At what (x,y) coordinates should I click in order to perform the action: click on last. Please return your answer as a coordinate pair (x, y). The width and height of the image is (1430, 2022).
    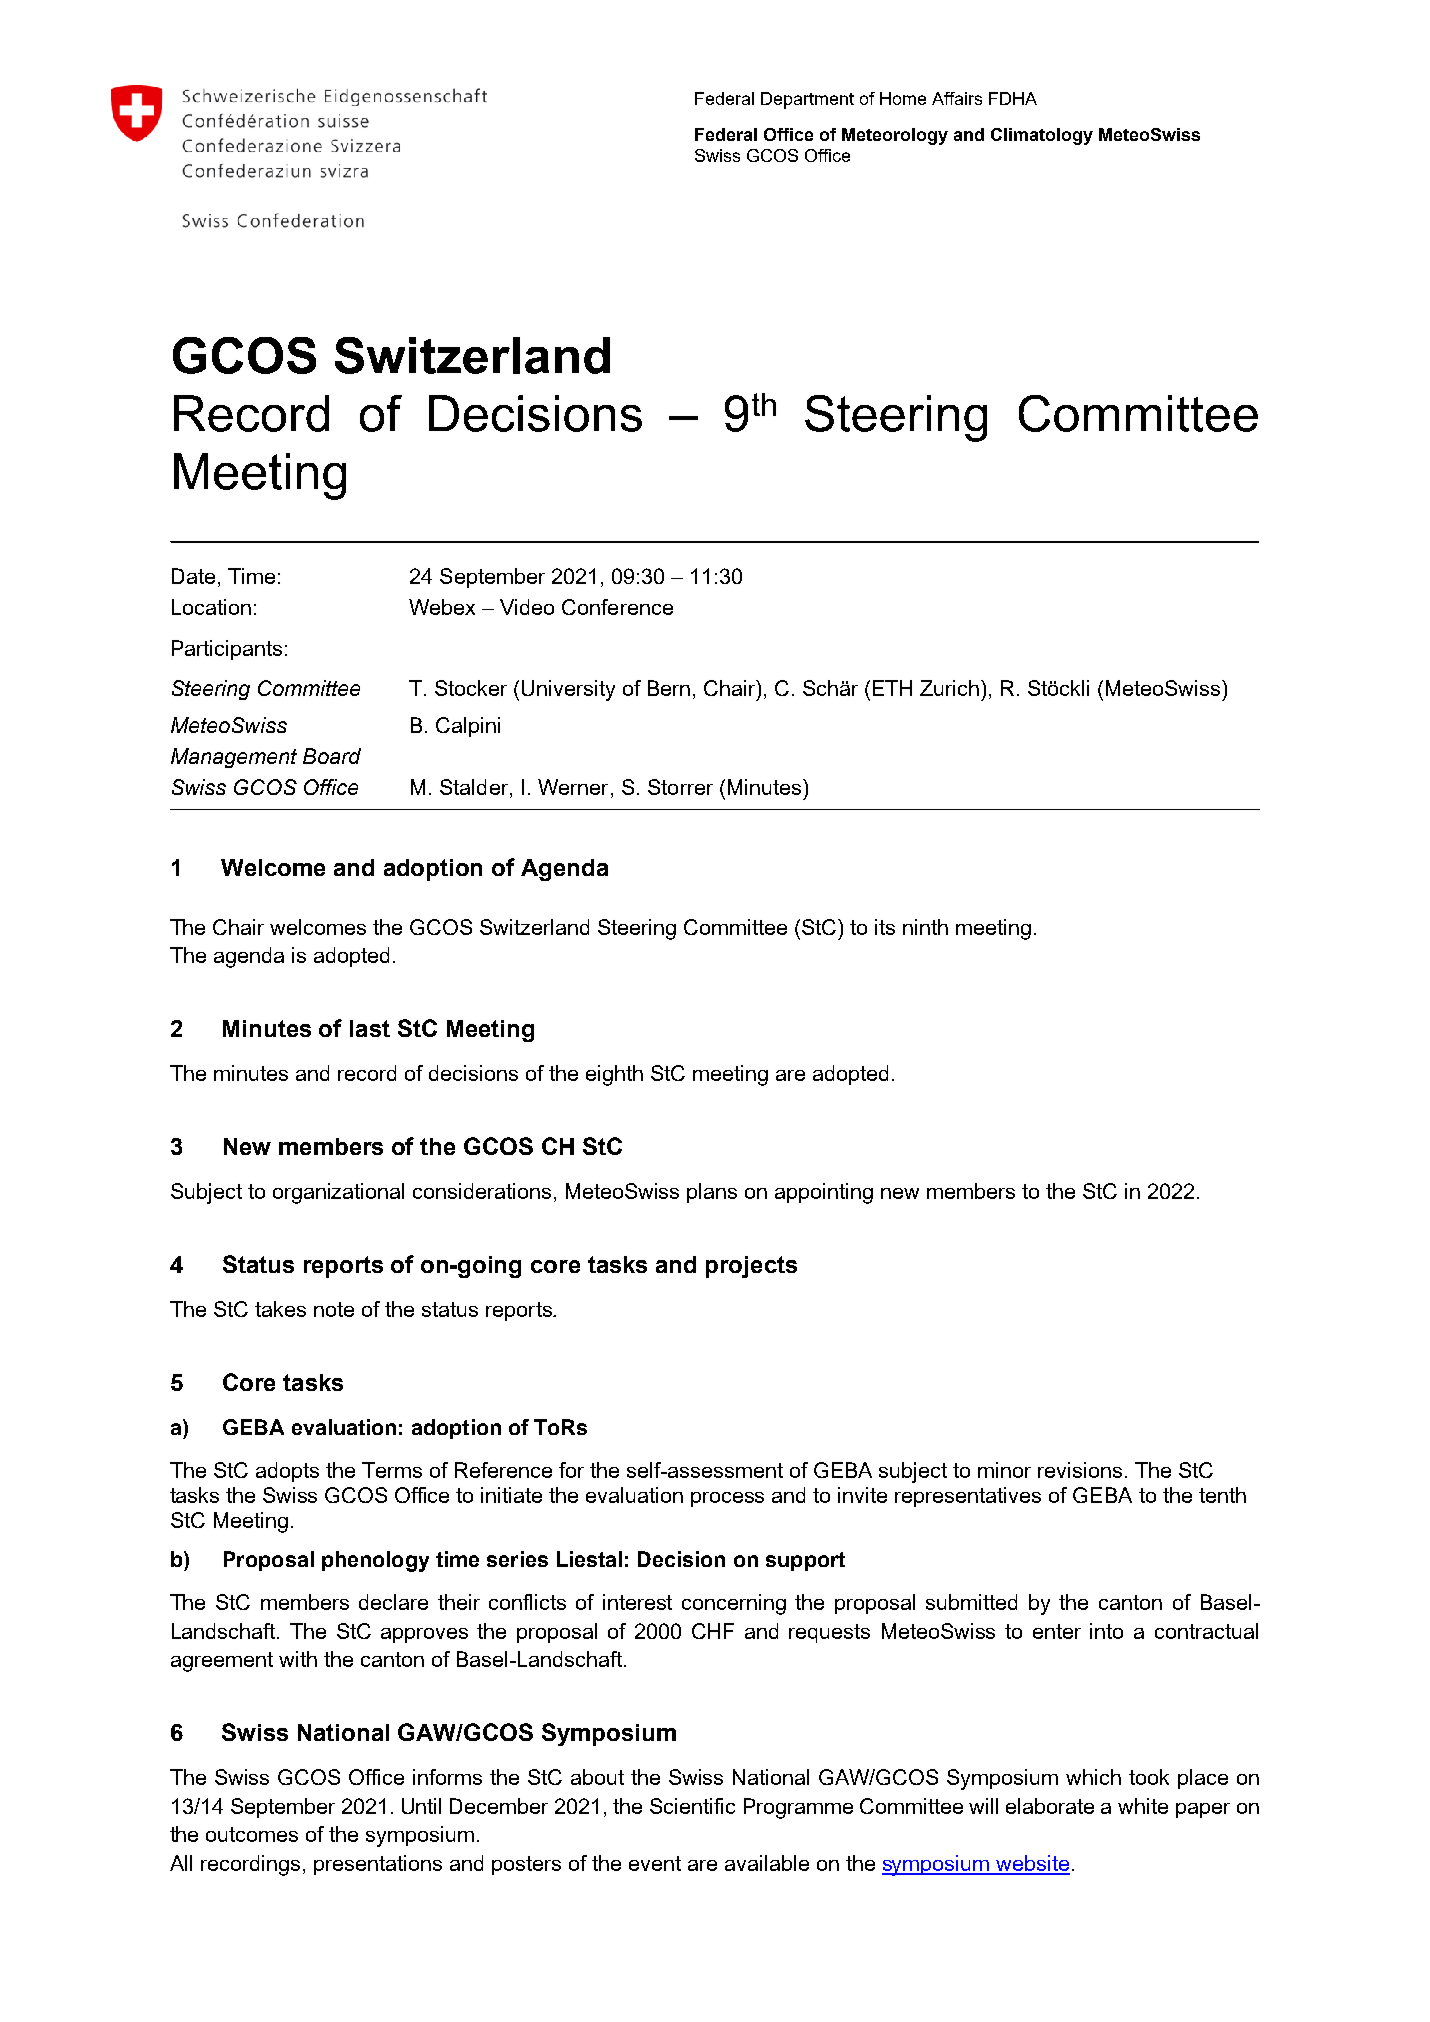
    Looking at the image, I should click on (370, 1028).
